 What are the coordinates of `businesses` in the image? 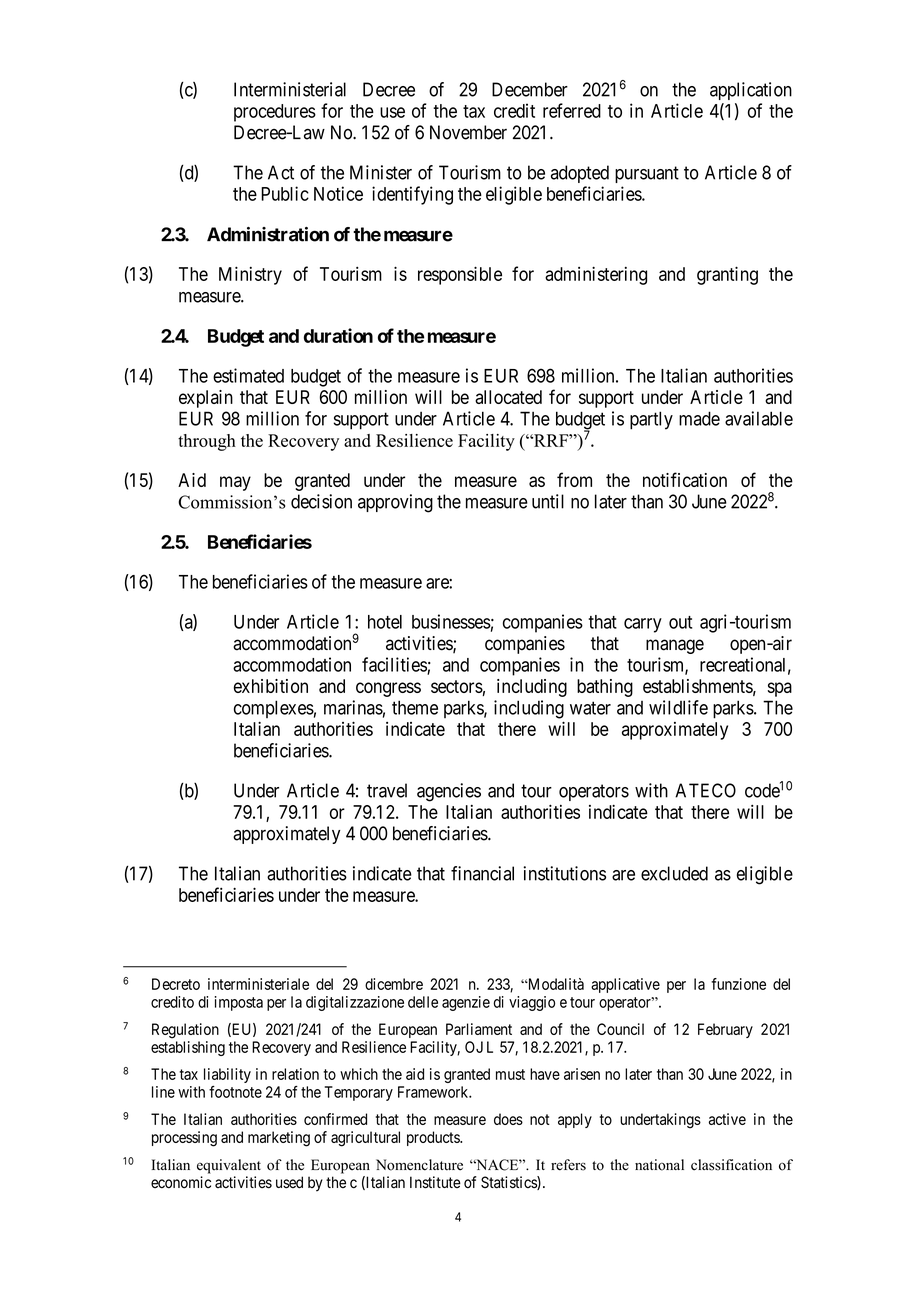 It's located at (451, 621).
